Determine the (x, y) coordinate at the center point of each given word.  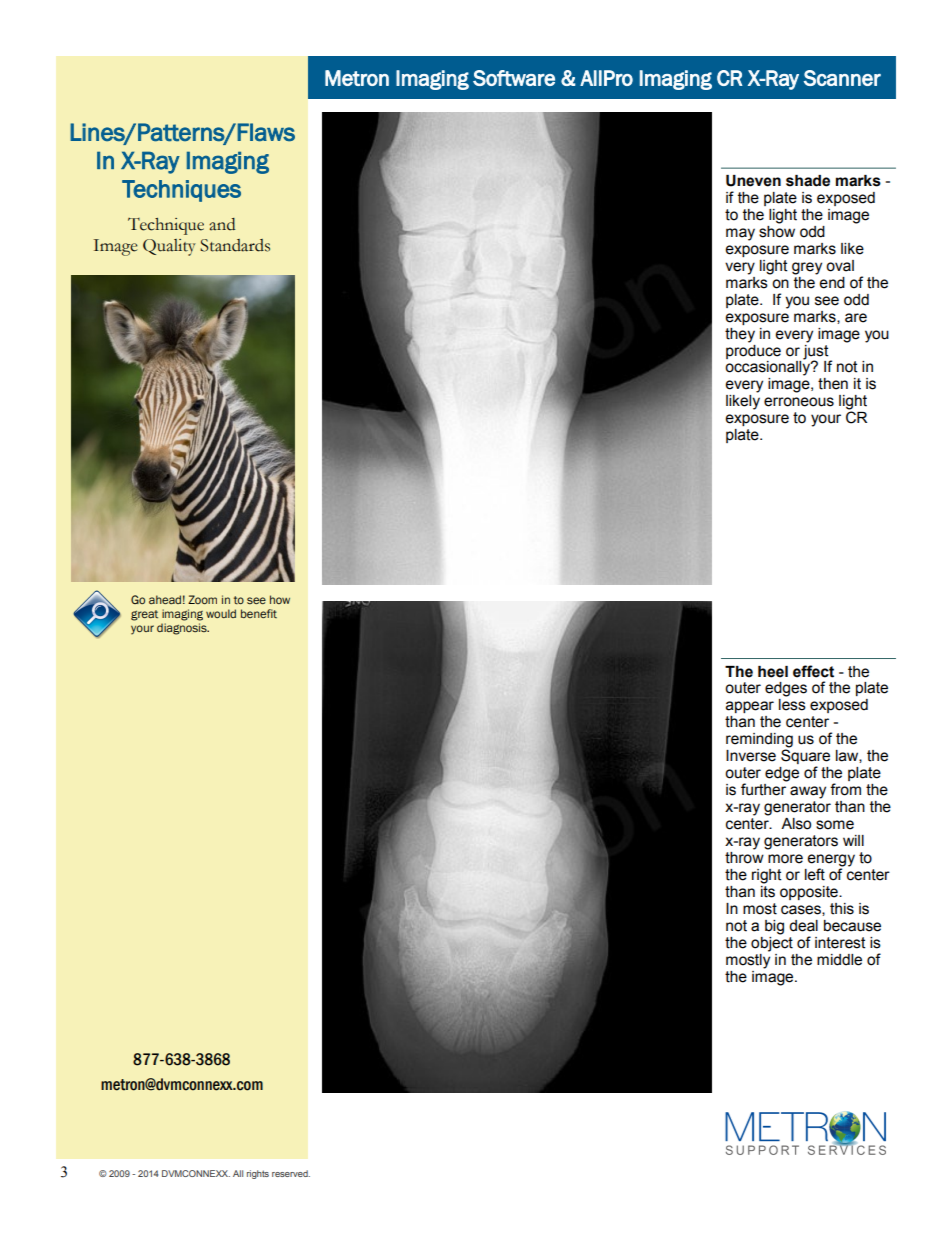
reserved (291, 1173)
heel (773, 672)
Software (514, 78)
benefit (259, 613)
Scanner (842, 78)
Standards (235, 245)
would (221, 613)
